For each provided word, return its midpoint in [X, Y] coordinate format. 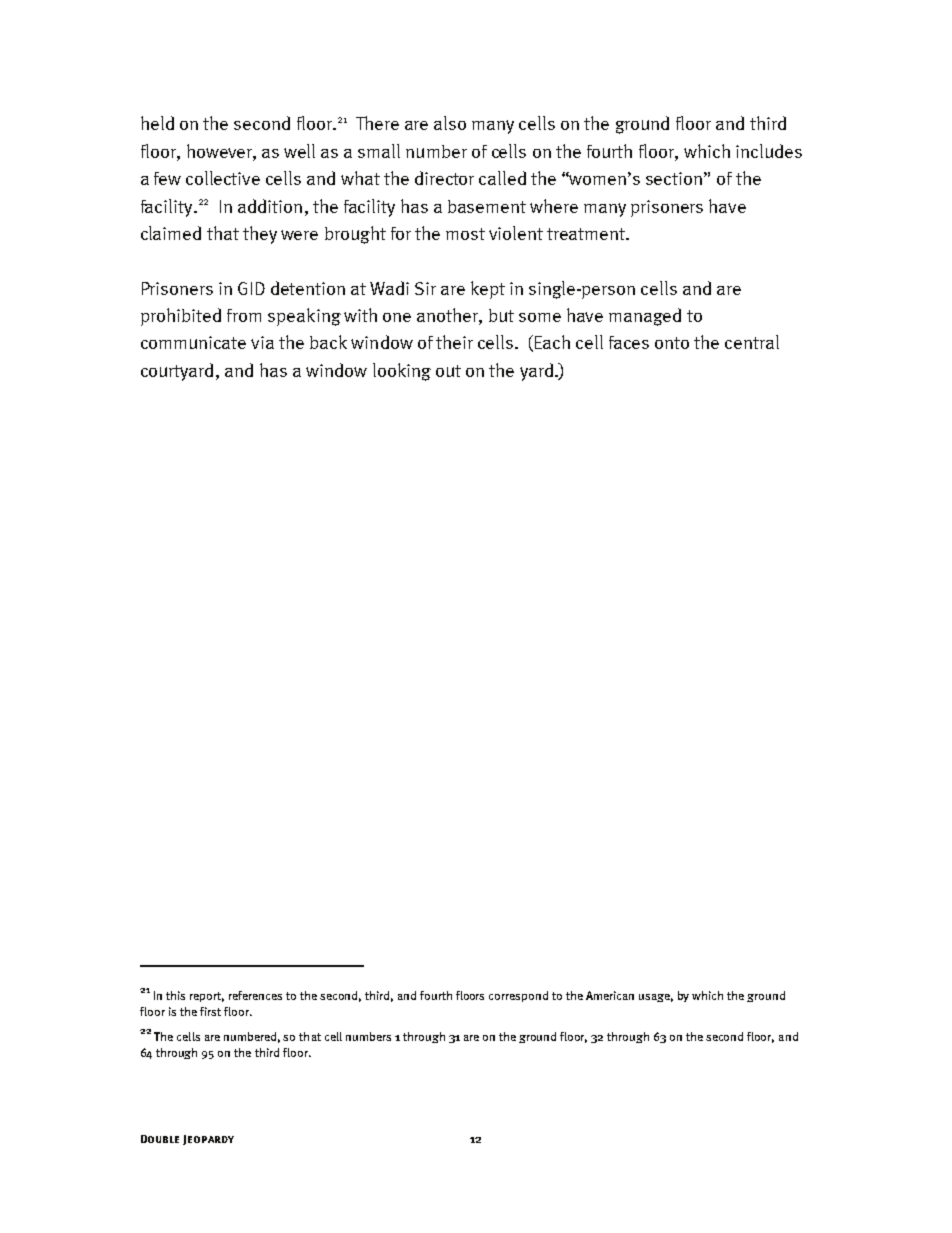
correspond [518, 996]
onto [672, 343]
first [210, 1011]
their [454, 342]
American [610, 995]
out [448, 371]
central [752, 342]
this [175, 995]
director [444, 178]
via [262, 342]
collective [223, 178]
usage [656, 998]
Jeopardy [208, 1140]
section [674, 178]
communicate [193, 342]
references [255, 995]
